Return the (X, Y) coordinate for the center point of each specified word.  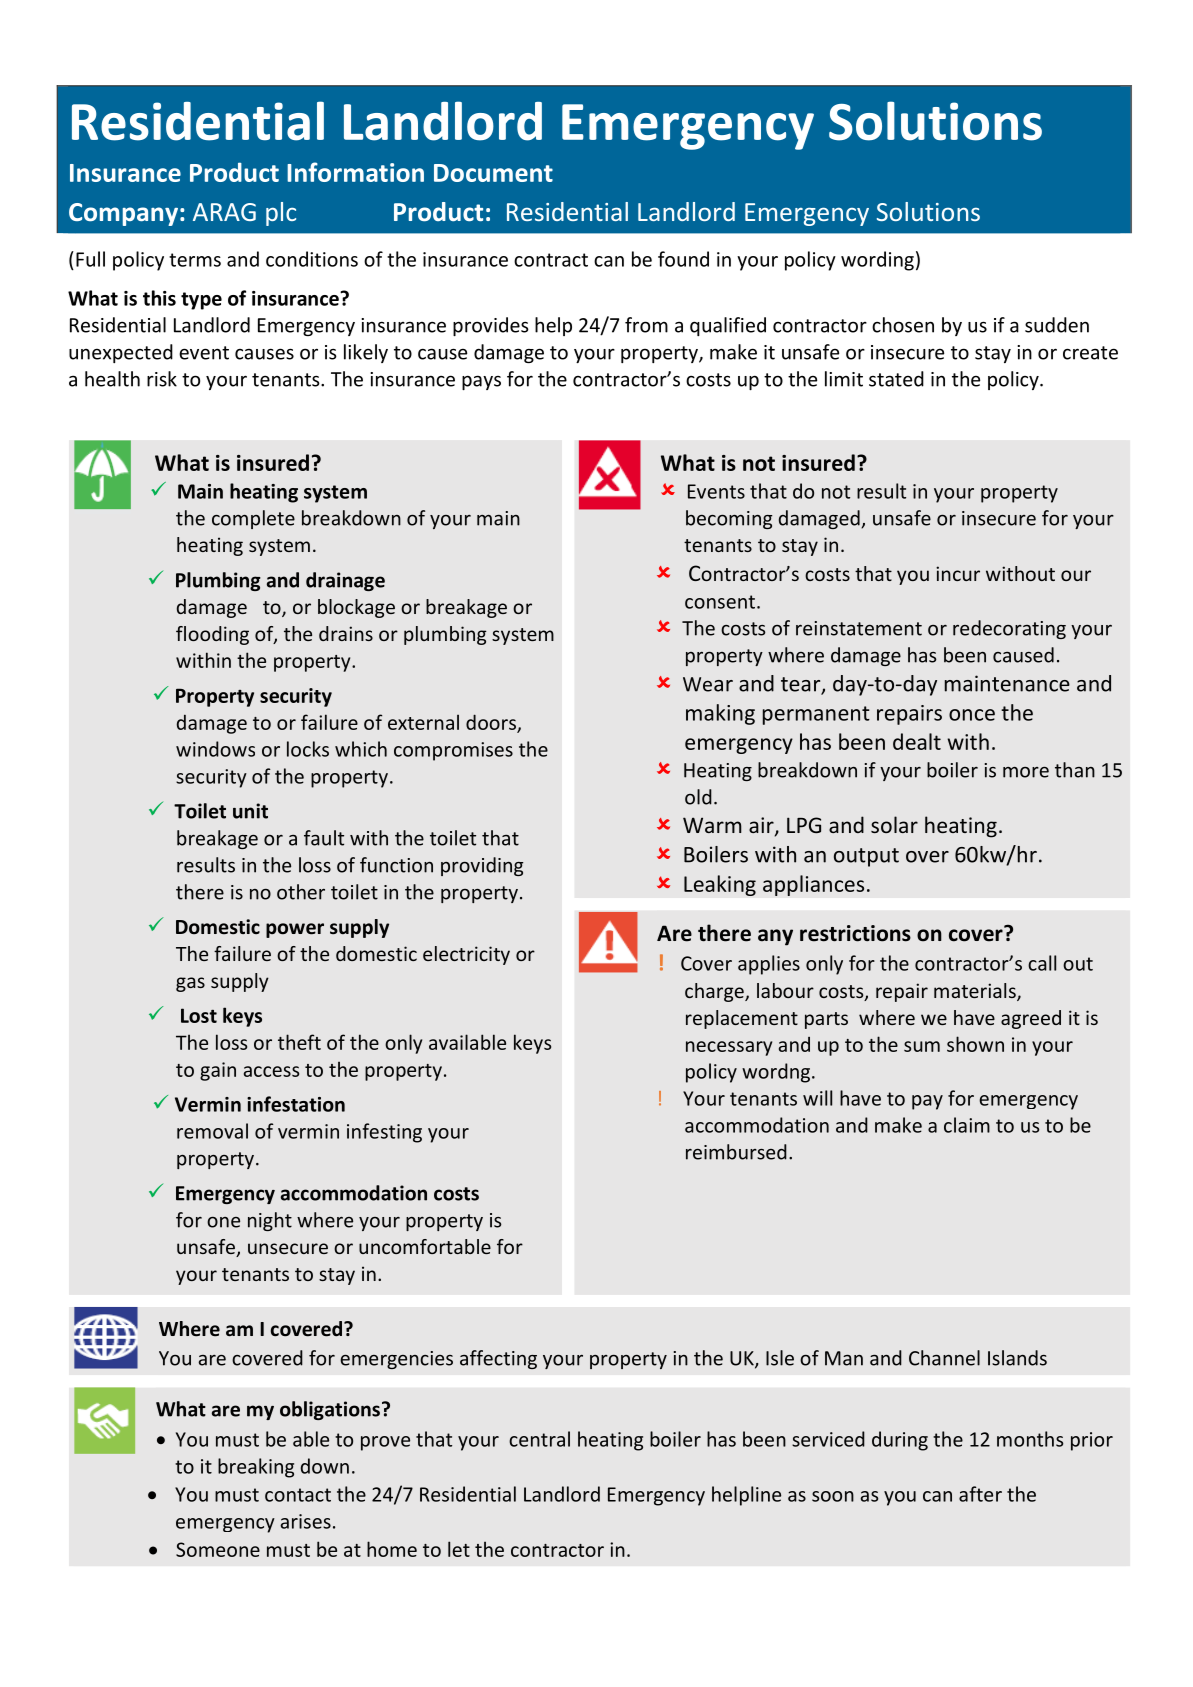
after (980, 1494)
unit (250, 811)
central (539, 1439)
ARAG (224, 212)
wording (877, 261)
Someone (218, 1549)
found (683, 259)
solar (894, 824)
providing (482, 866)
